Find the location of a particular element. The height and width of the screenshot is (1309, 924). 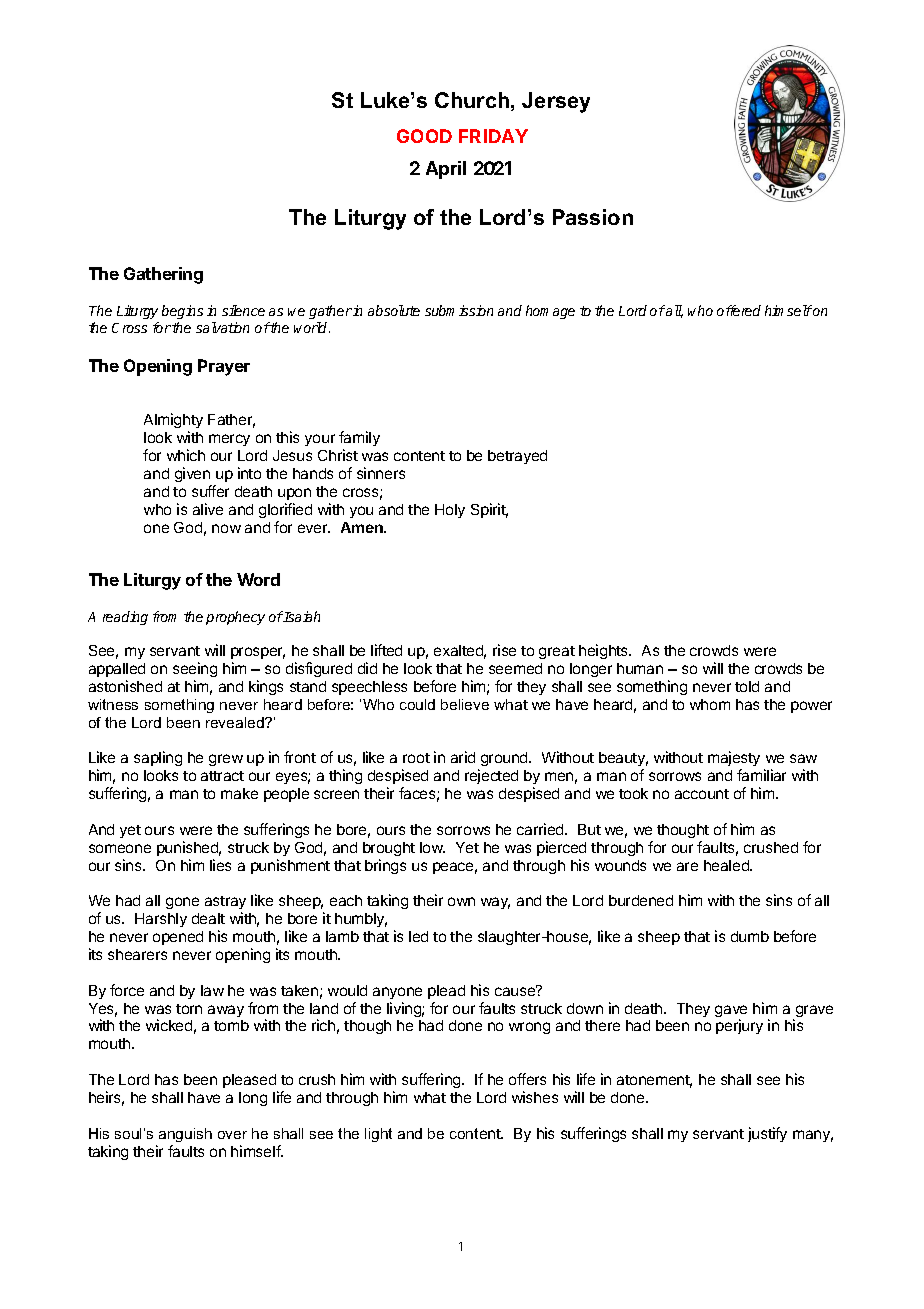

told is located at coordinates (747, 686).
